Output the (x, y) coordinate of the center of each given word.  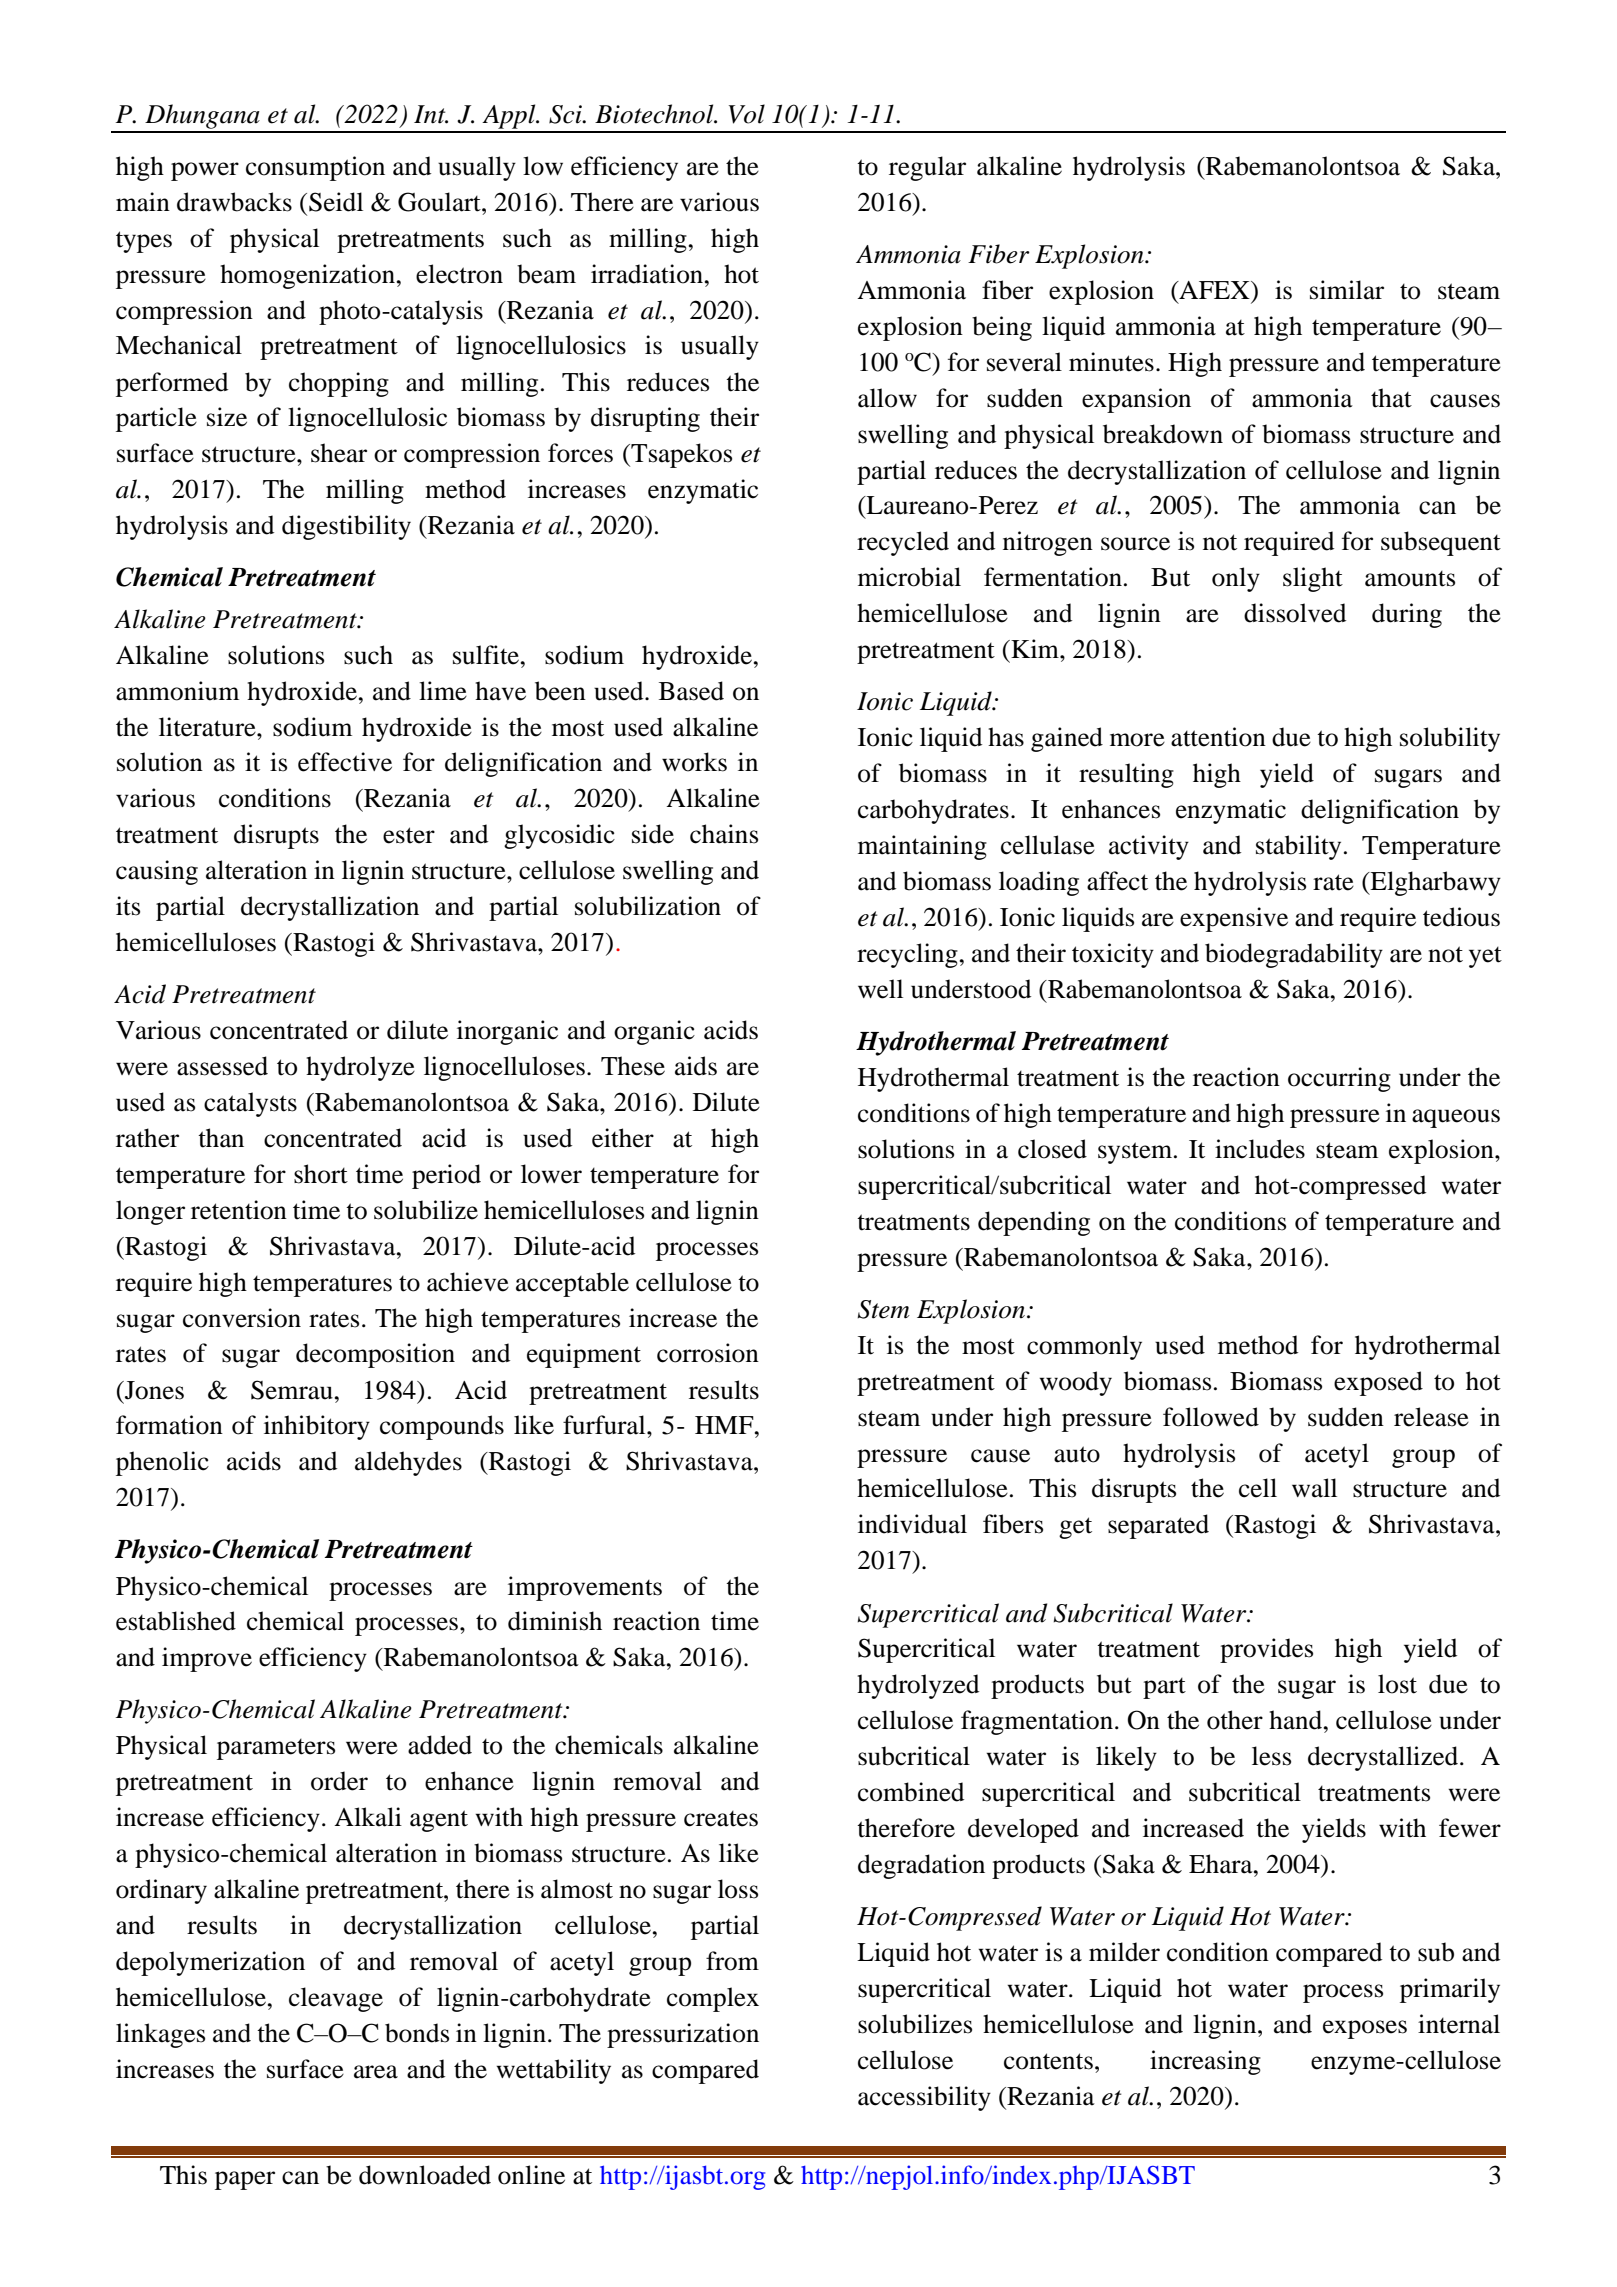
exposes (1365, 2029)
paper (245, 2180)
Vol (747, 114)
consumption (315, 168)
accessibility (924, 2098)
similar (1347, 290)
